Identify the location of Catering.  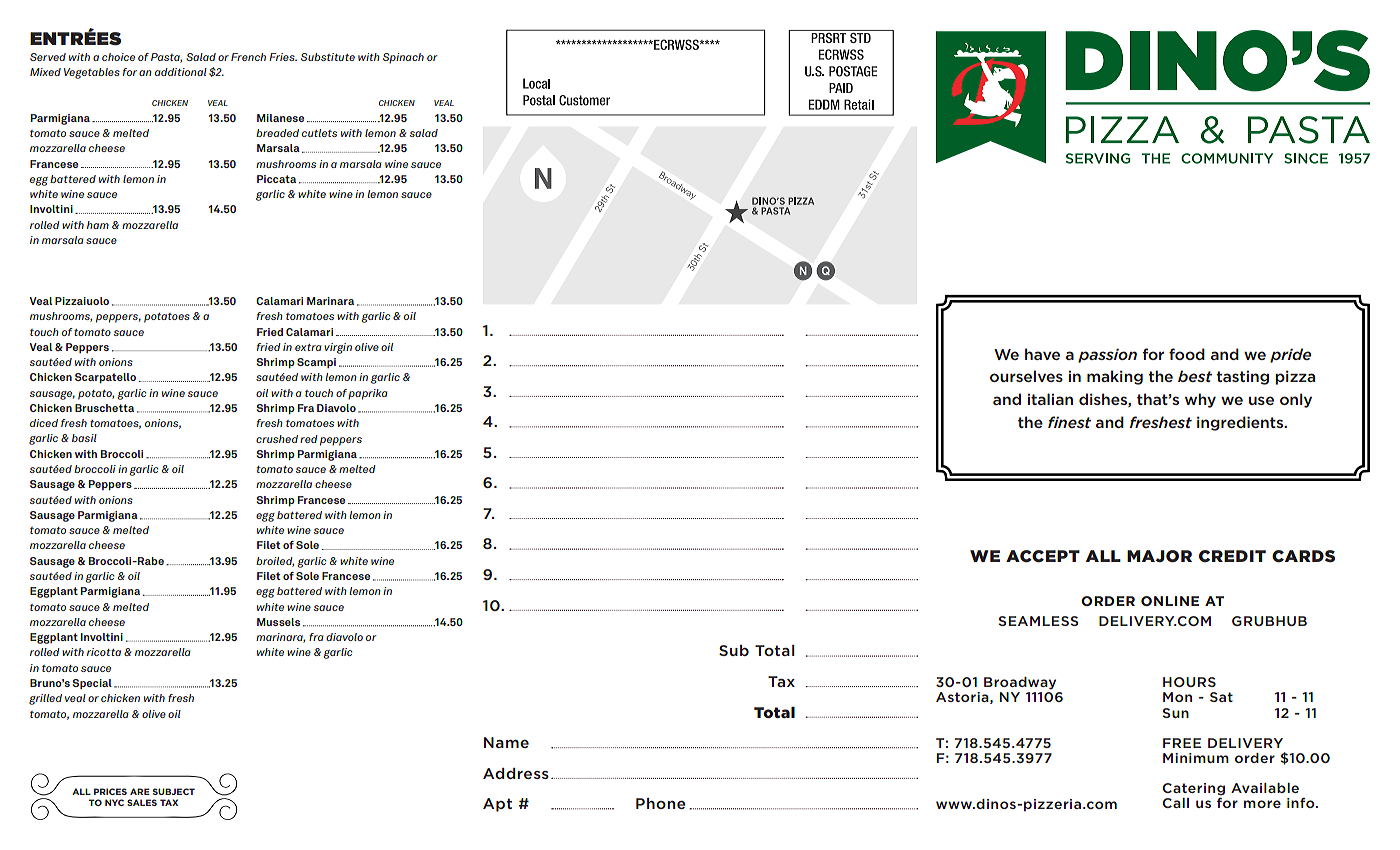
(1193, 789).
